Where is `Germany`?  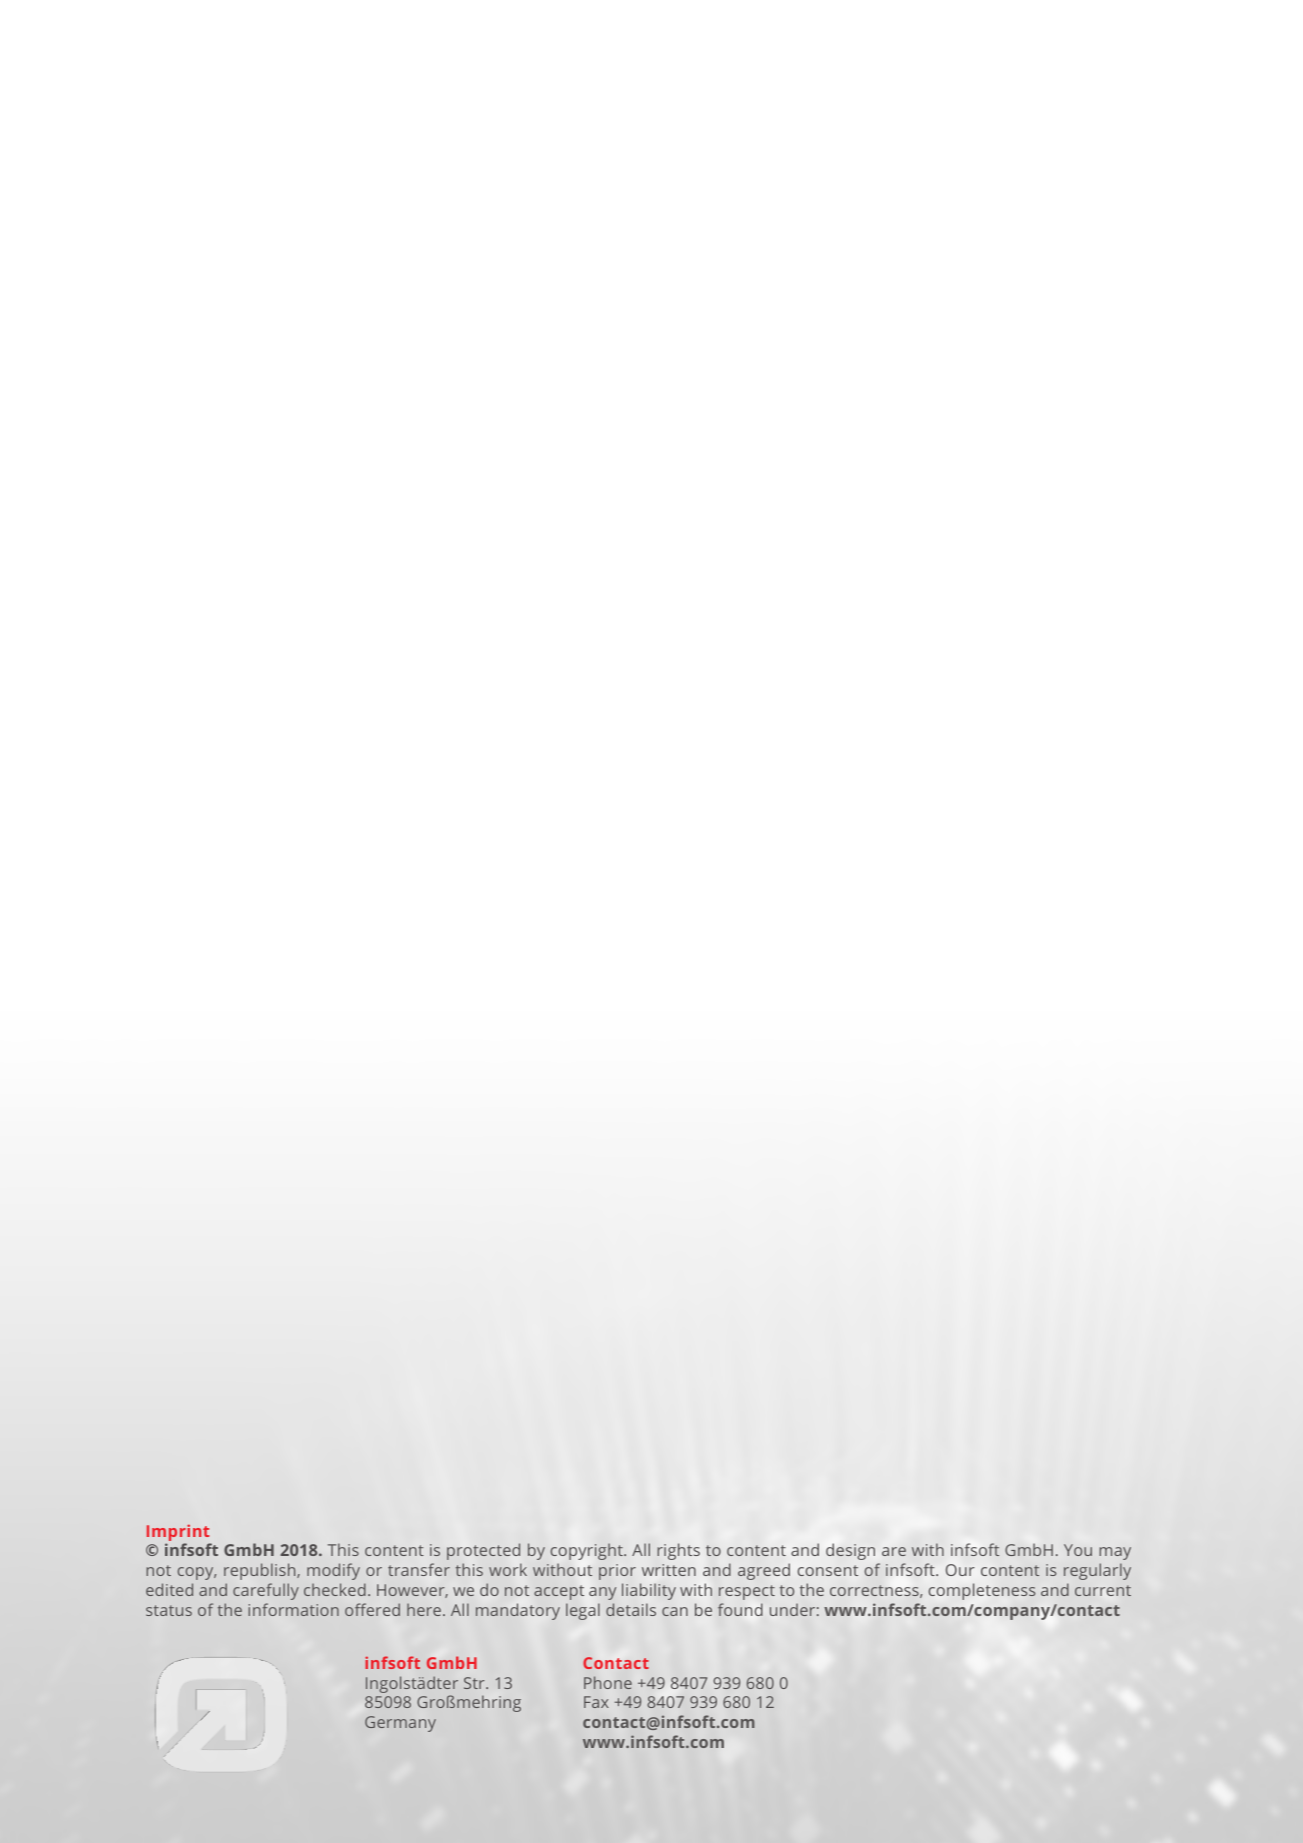 Germany is located at coordinates (400, 1724).
